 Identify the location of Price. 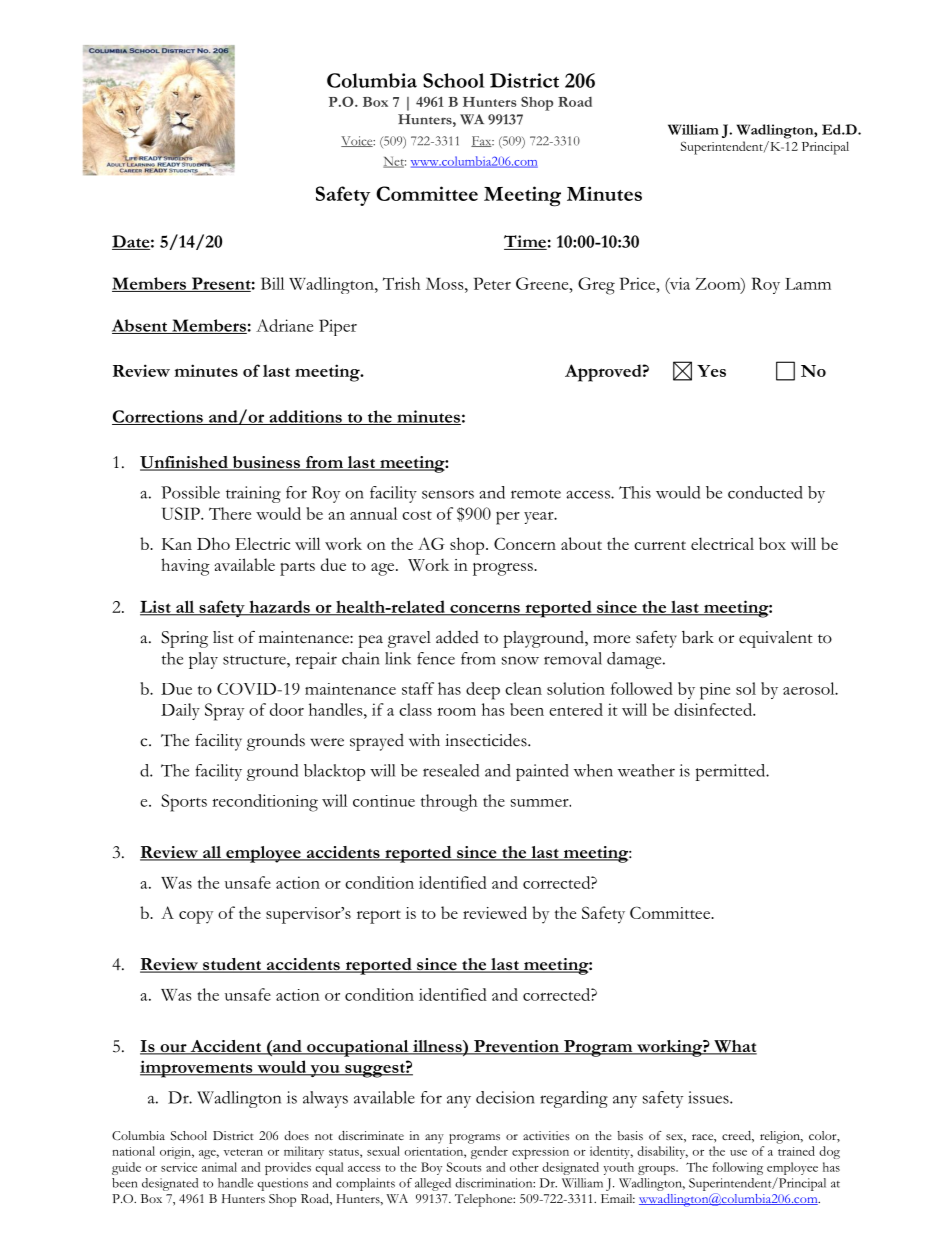
(639, 283).
